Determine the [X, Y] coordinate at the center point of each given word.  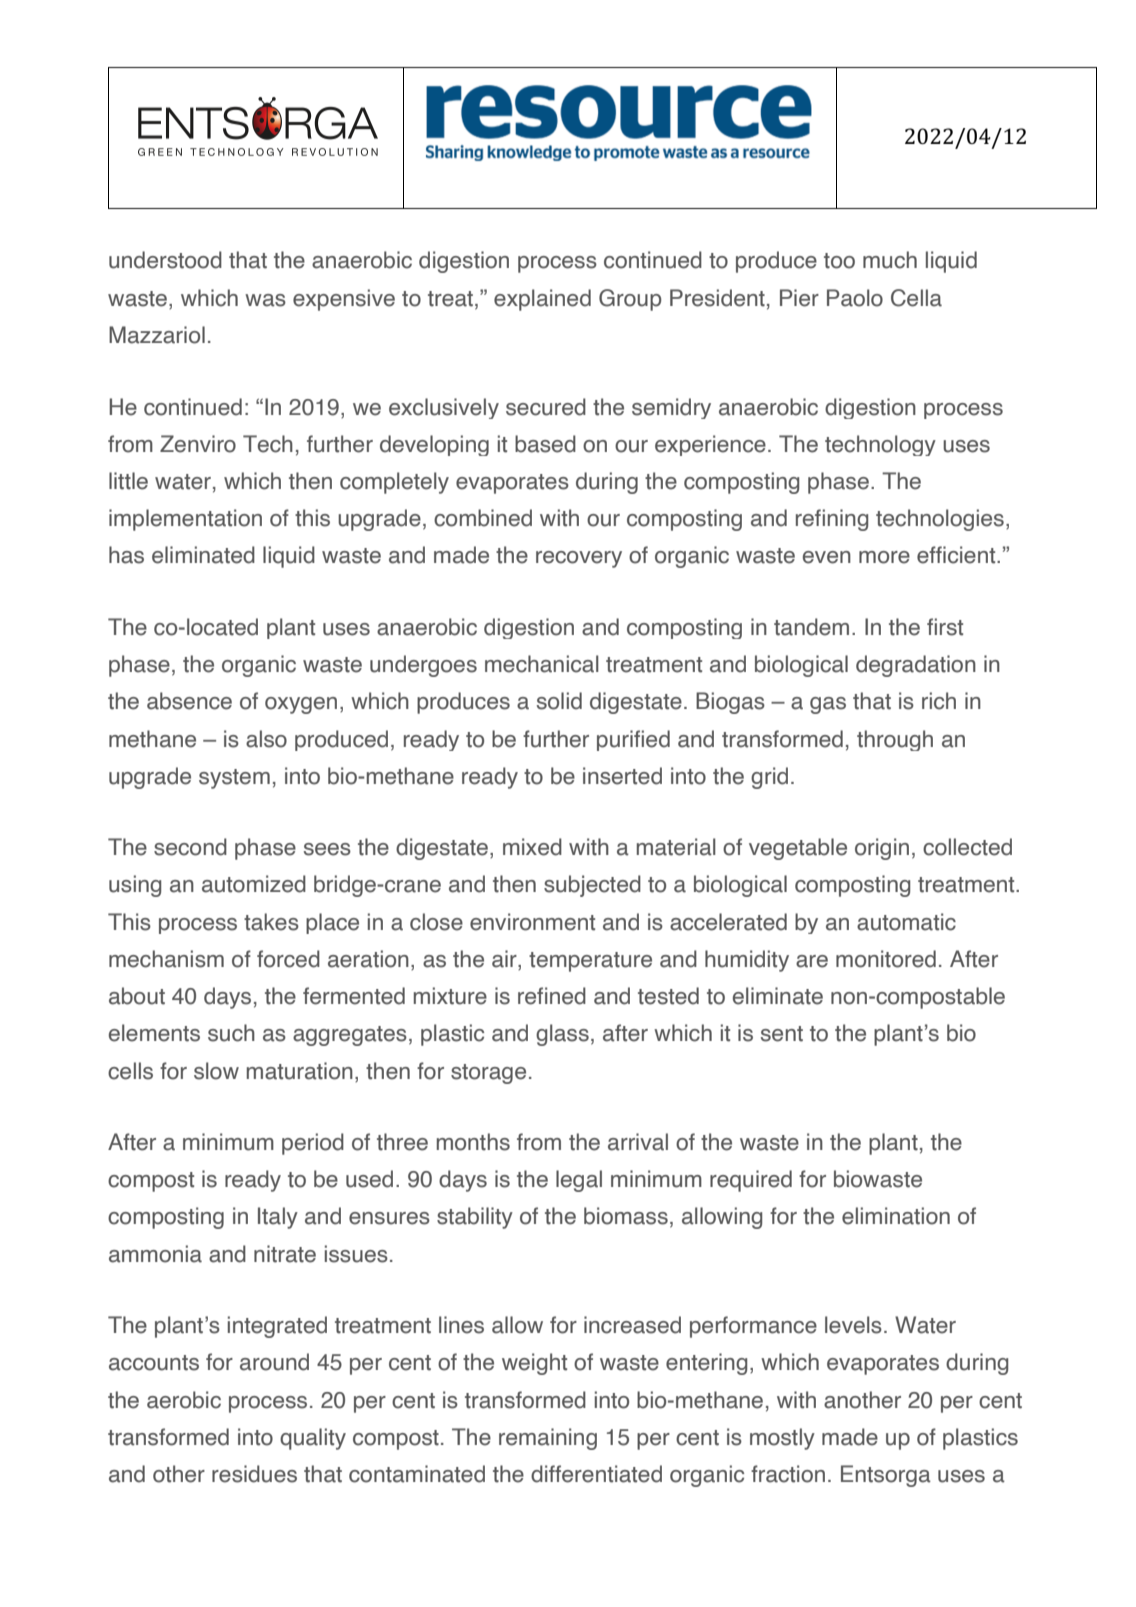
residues [254, 1474]
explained [542, 300]
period [313, 1144]
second [190, 847]
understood [165, 260]
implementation [185, 520]
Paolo [855, 298]
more [884, 557]
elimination [896, 1216]
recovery [579, 559]
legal [579, 1181]
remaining [548, 1439]
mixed [532, 847]
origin [882, 849]
